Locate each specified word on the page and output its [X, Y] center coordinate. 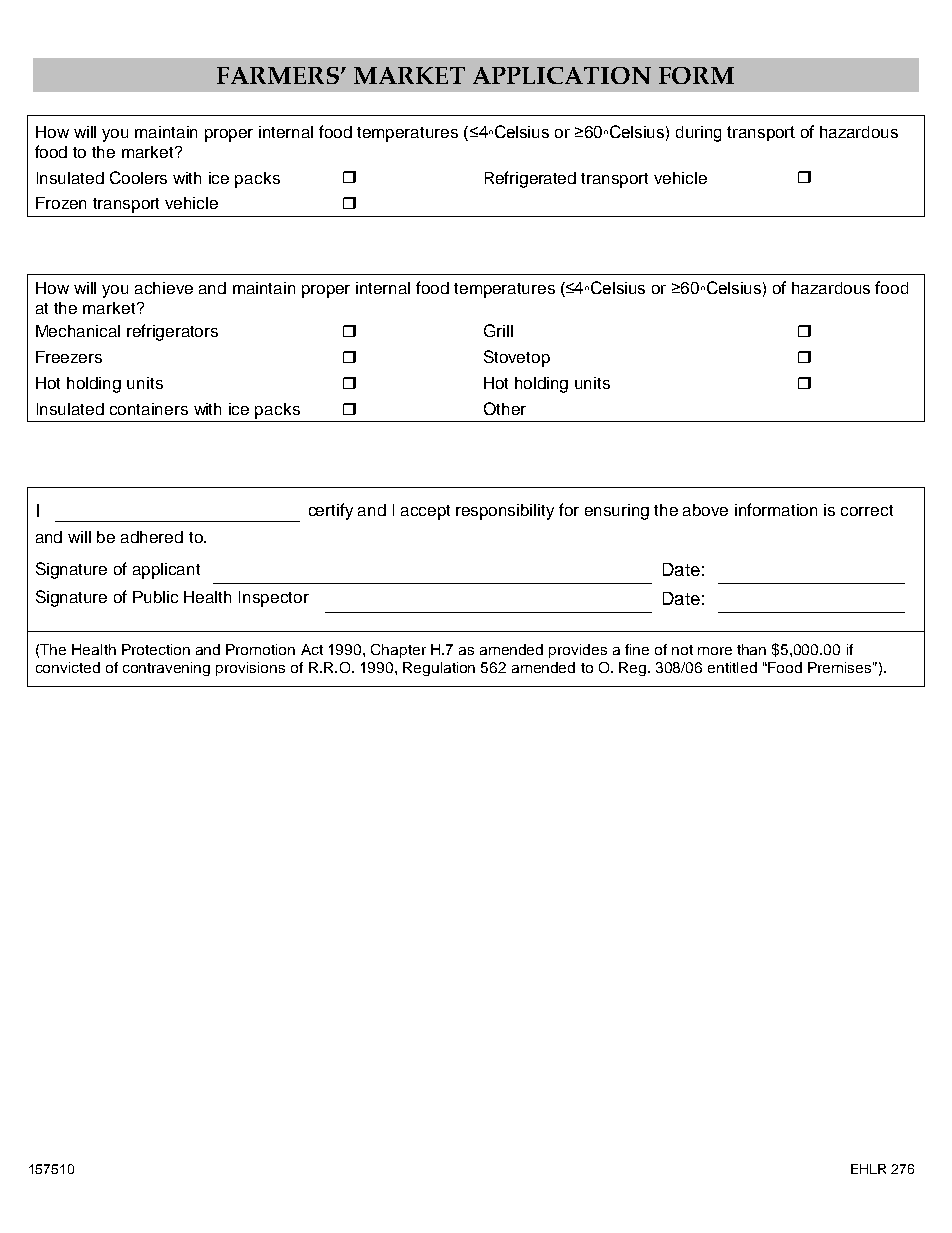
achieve [164, 288]
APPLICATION [562, 75]
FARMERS [278, 75]
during [698, 134]
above [705, 510]
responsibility [505, 512]
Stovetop [517, 358]
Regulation [439, 669]
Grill [498, 330]
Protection [156, 649]
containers [149, 409]
